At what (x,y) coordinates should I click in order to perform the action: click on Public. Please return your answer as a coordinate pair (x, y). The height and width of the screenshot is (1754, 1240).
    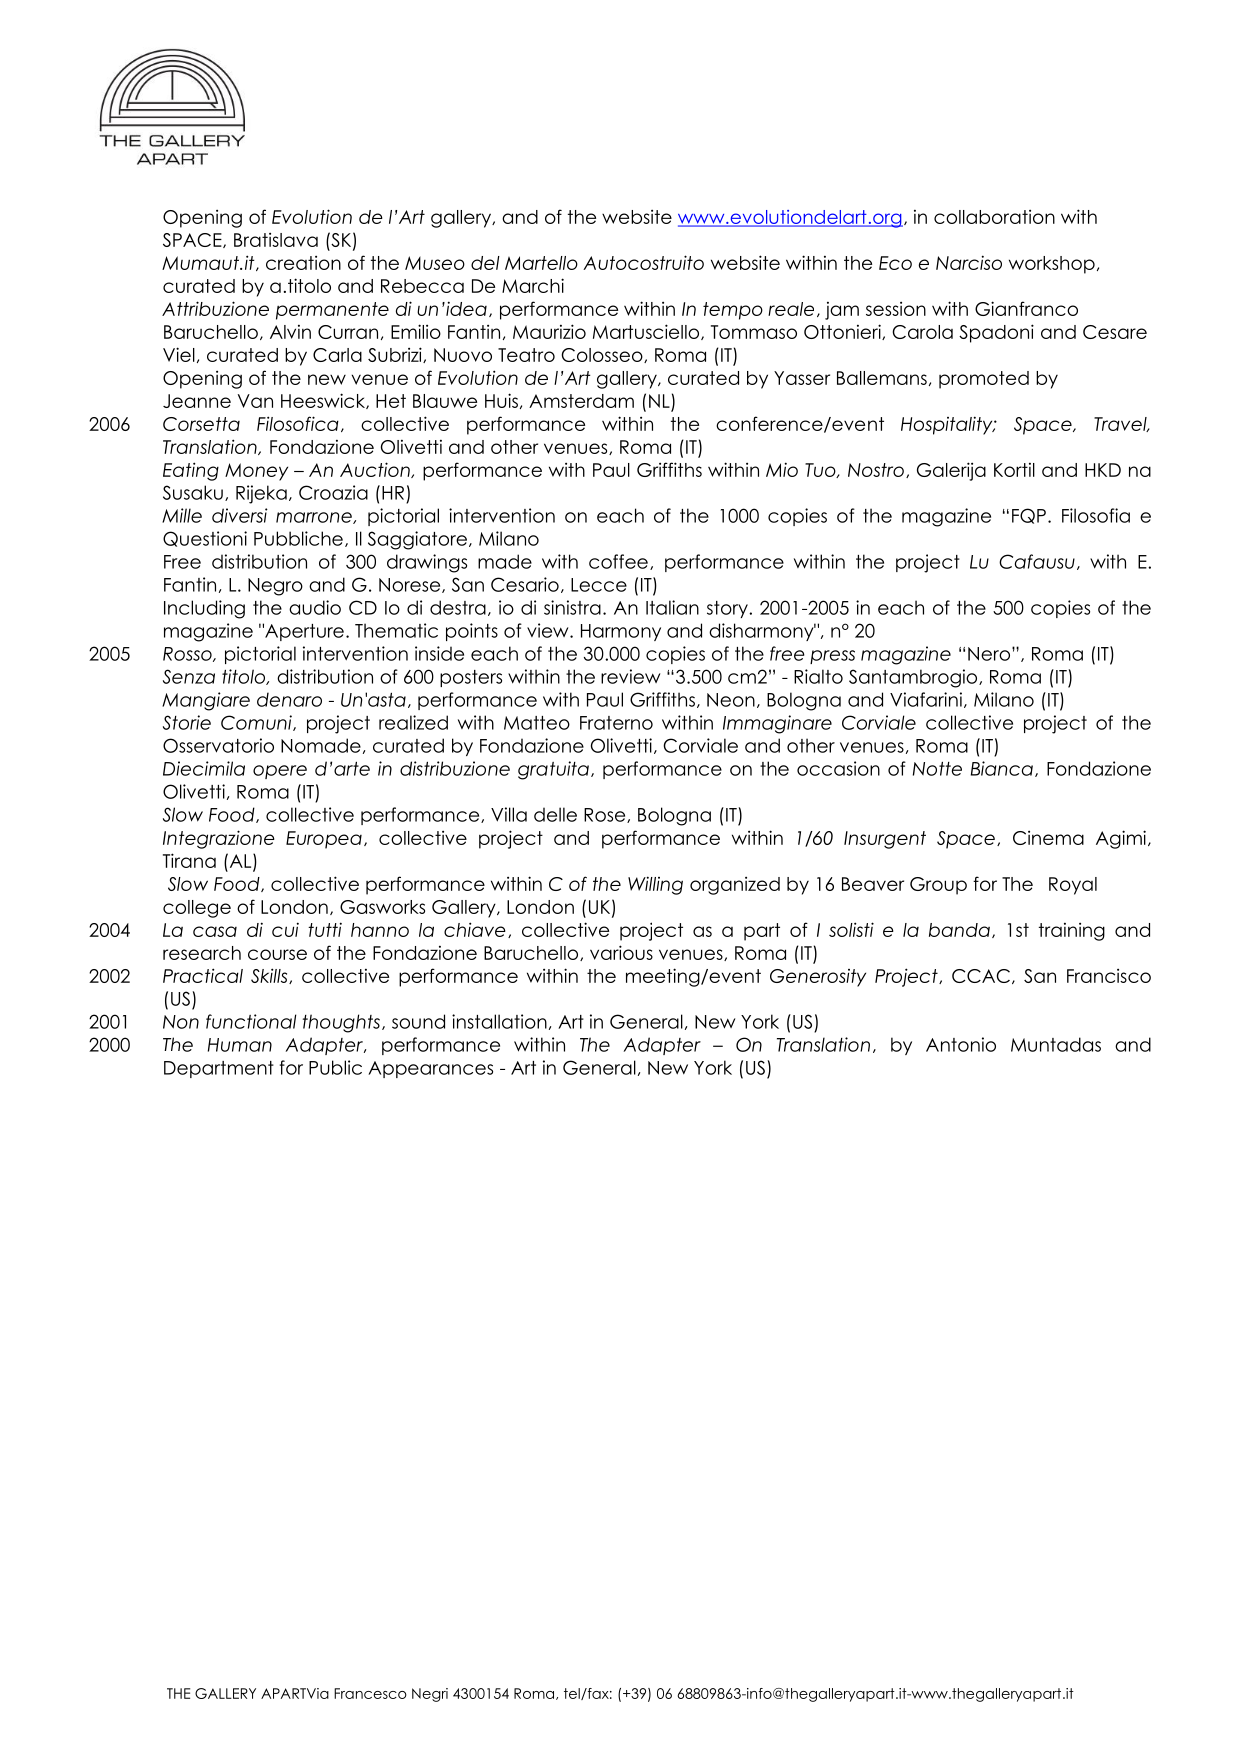
    Looking at the image, I should click on (335, 1067).
